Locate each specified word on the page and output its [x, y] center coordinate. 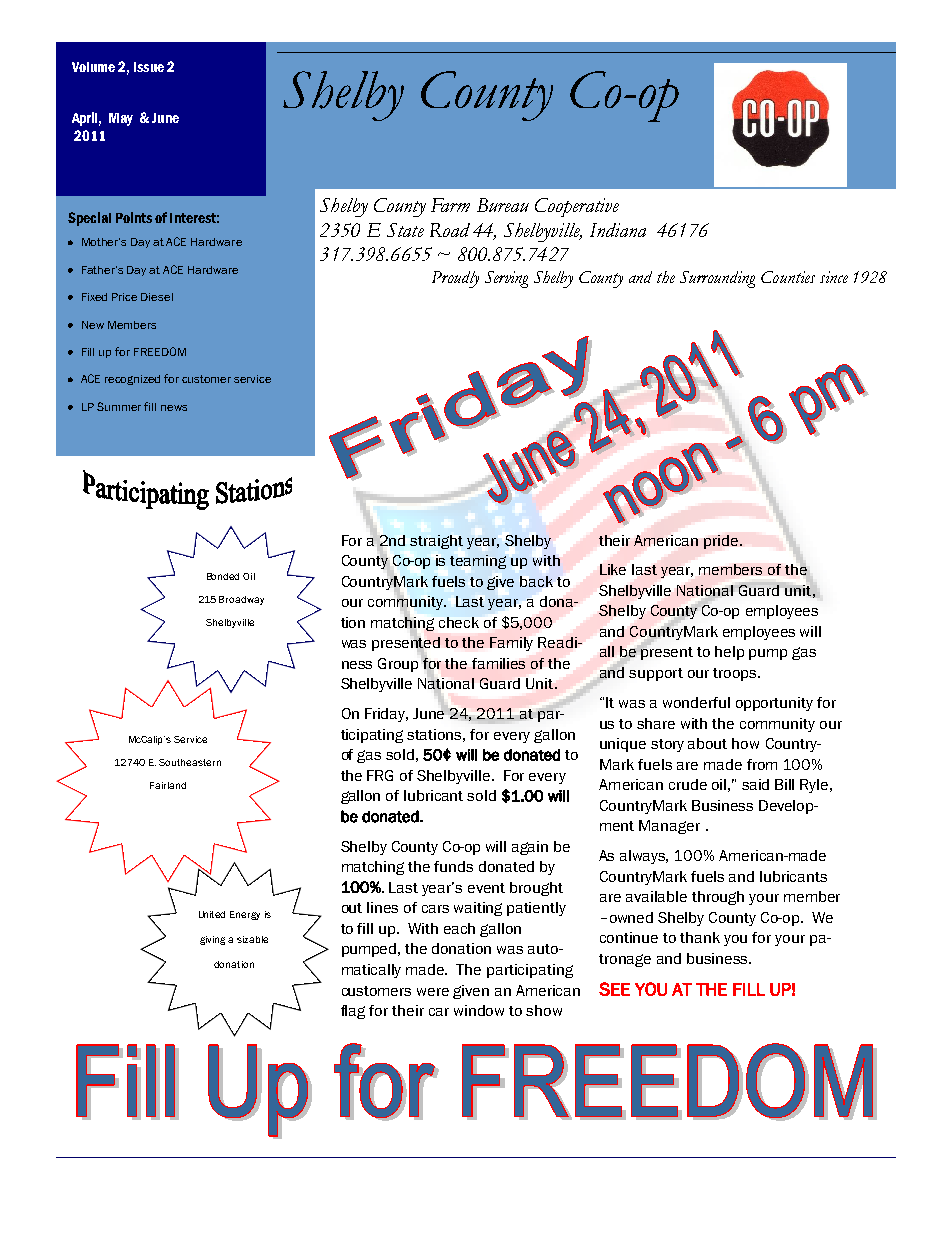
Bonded [223, 576]
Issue [149, 67]
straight [436, 542]
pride [722, 542]
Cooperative [577, 207]
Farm [450, 205]
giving [212, 940]
